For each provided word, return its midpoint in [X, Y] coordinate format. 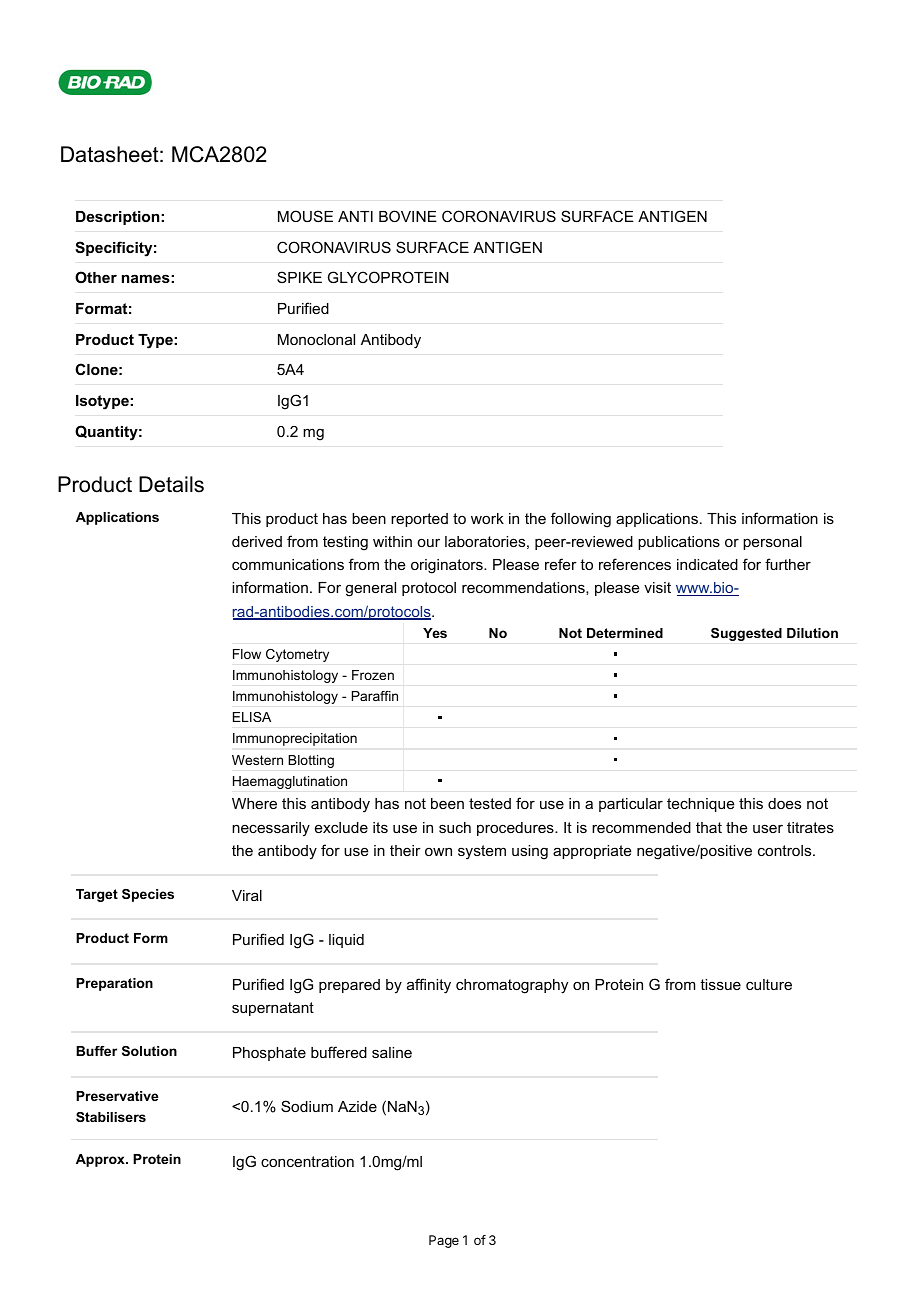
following [581, 520]
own [438, 851]
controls [786, 850]
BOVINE [408, 216]
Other [96, 277]
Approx [101, 1160]
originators [448, 566]
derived [257, 541]
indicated [707, 564]
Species [148, 895]
